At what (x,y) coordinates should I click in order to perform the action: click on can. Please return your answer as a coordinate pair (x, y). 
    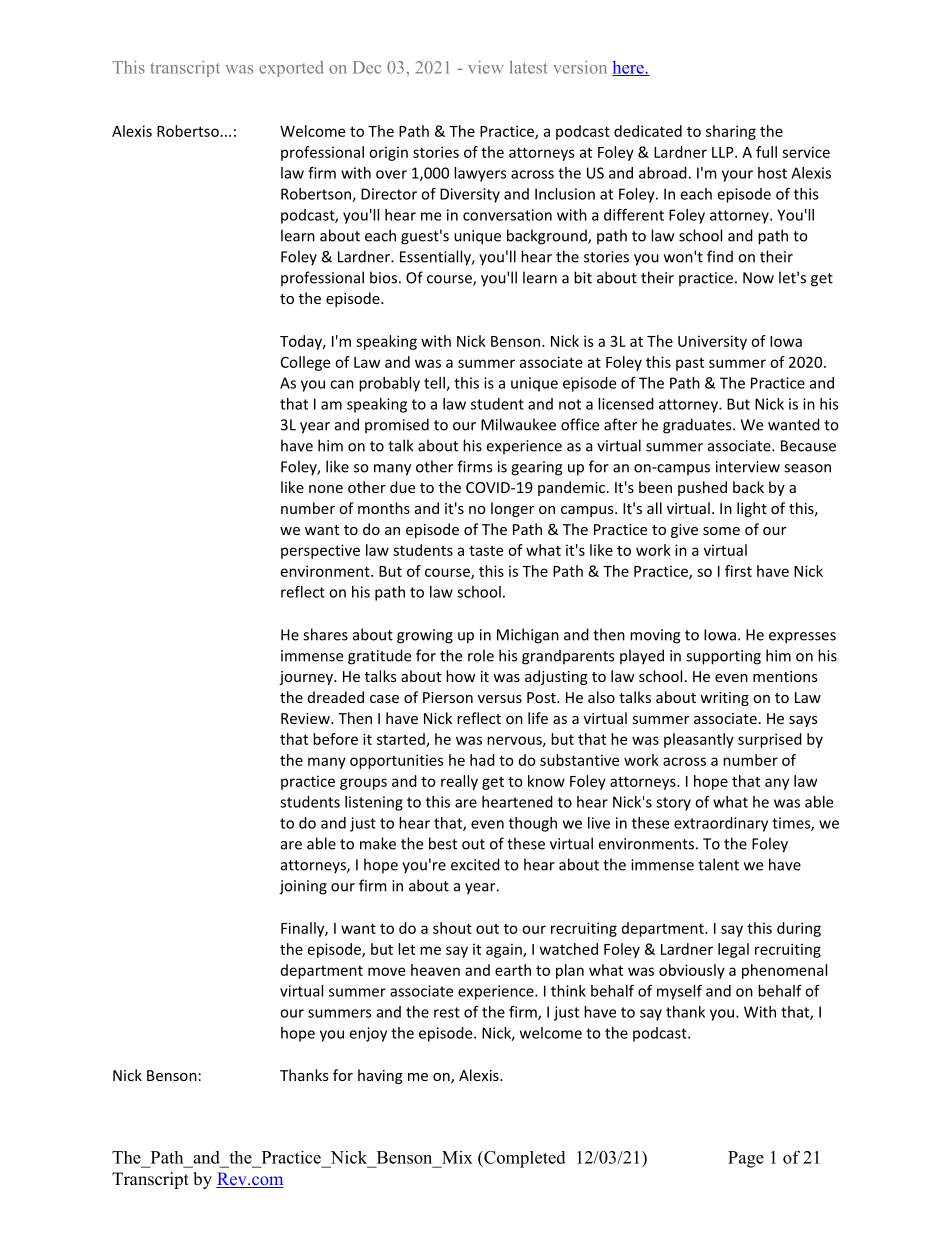
    Looking at the image, I should click on (342, 384).
